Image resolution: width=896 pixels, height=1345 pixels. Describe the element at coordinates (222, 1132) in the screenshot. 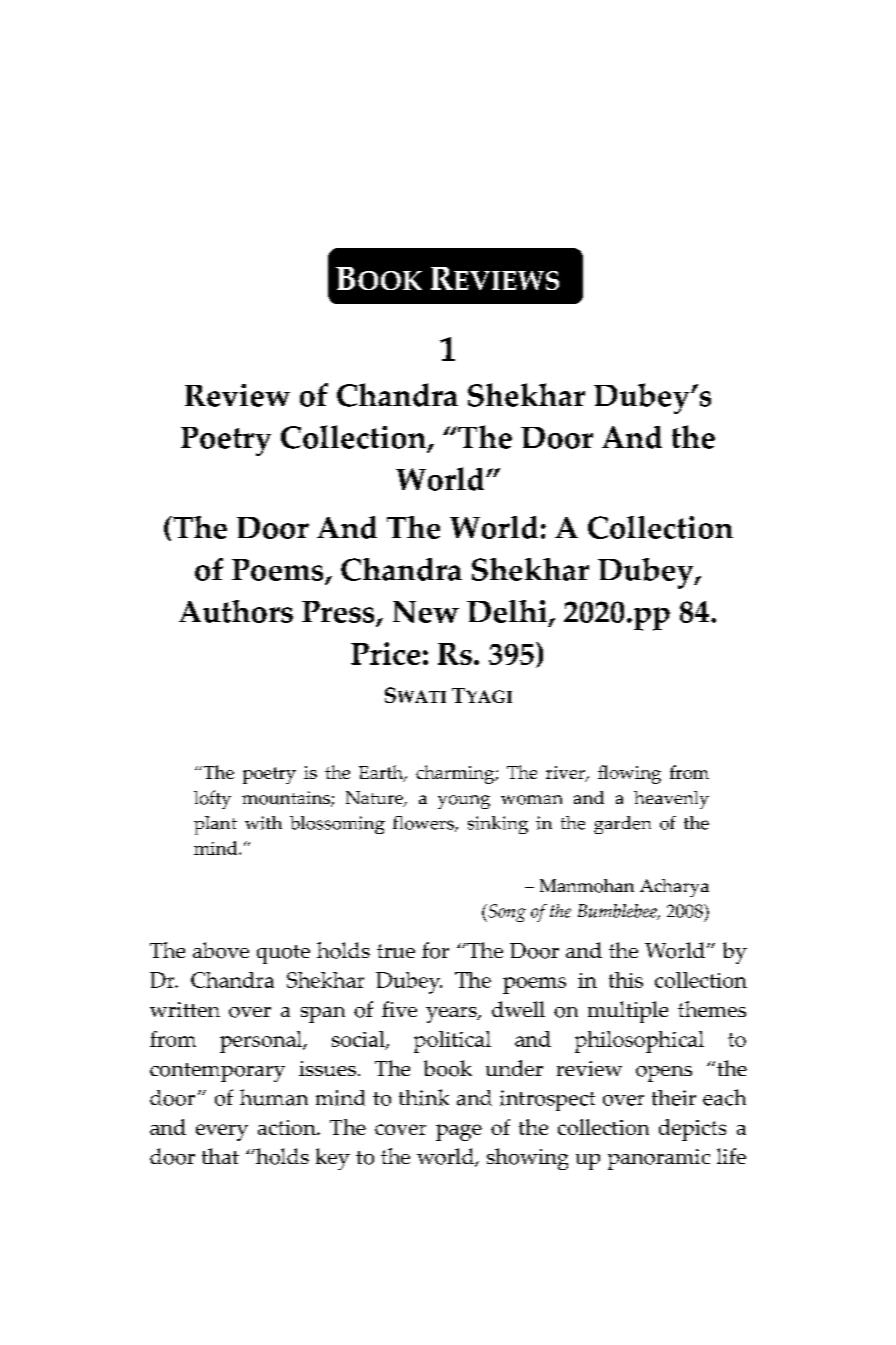

I see `every` at that location.
